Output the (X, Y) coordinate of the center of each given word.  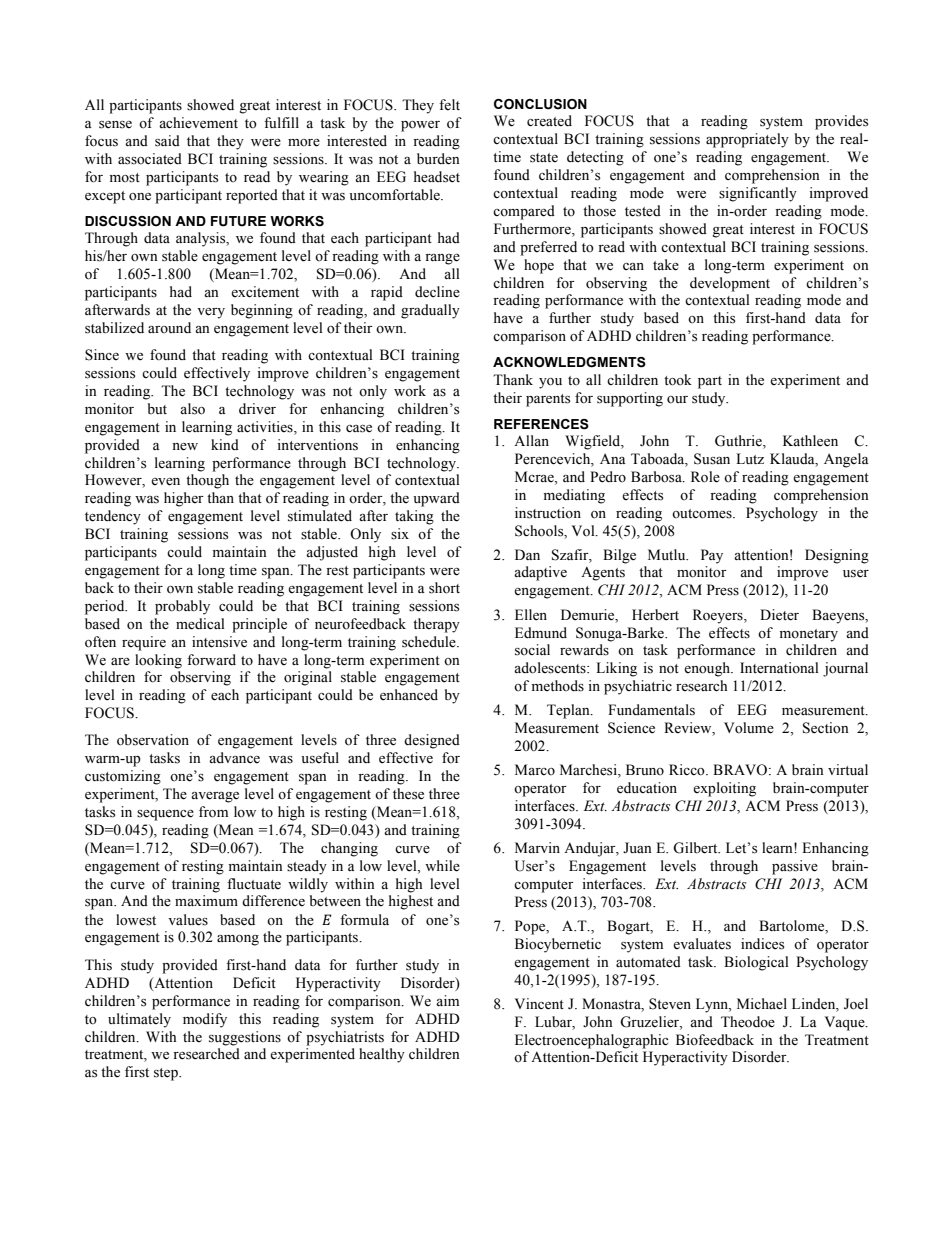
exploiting (724, 789)
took (678, 380)
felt (449, 105)
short (444, 588)
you (550, 383)
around (169, 327)
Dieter (779, 615)
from (213, 812)
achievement (198, 123)
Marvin (537, 847)
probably (182, 607)
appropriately (747, 140)
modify (205, 1020)
